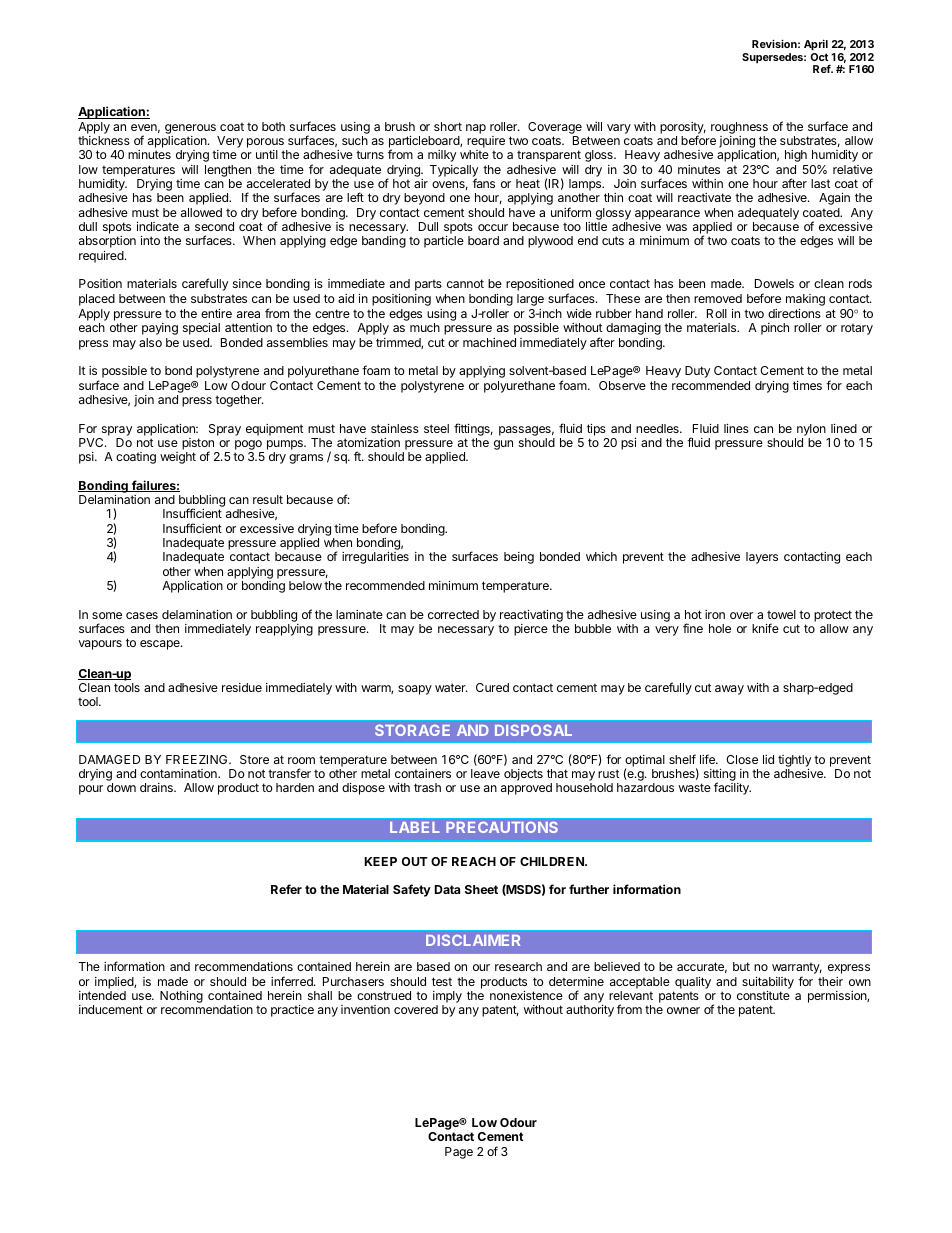 The image size is (952, 1233). What do you see at coordinates (242, 687) in the image?
I see `residue` at bounding box center [242, 687].
